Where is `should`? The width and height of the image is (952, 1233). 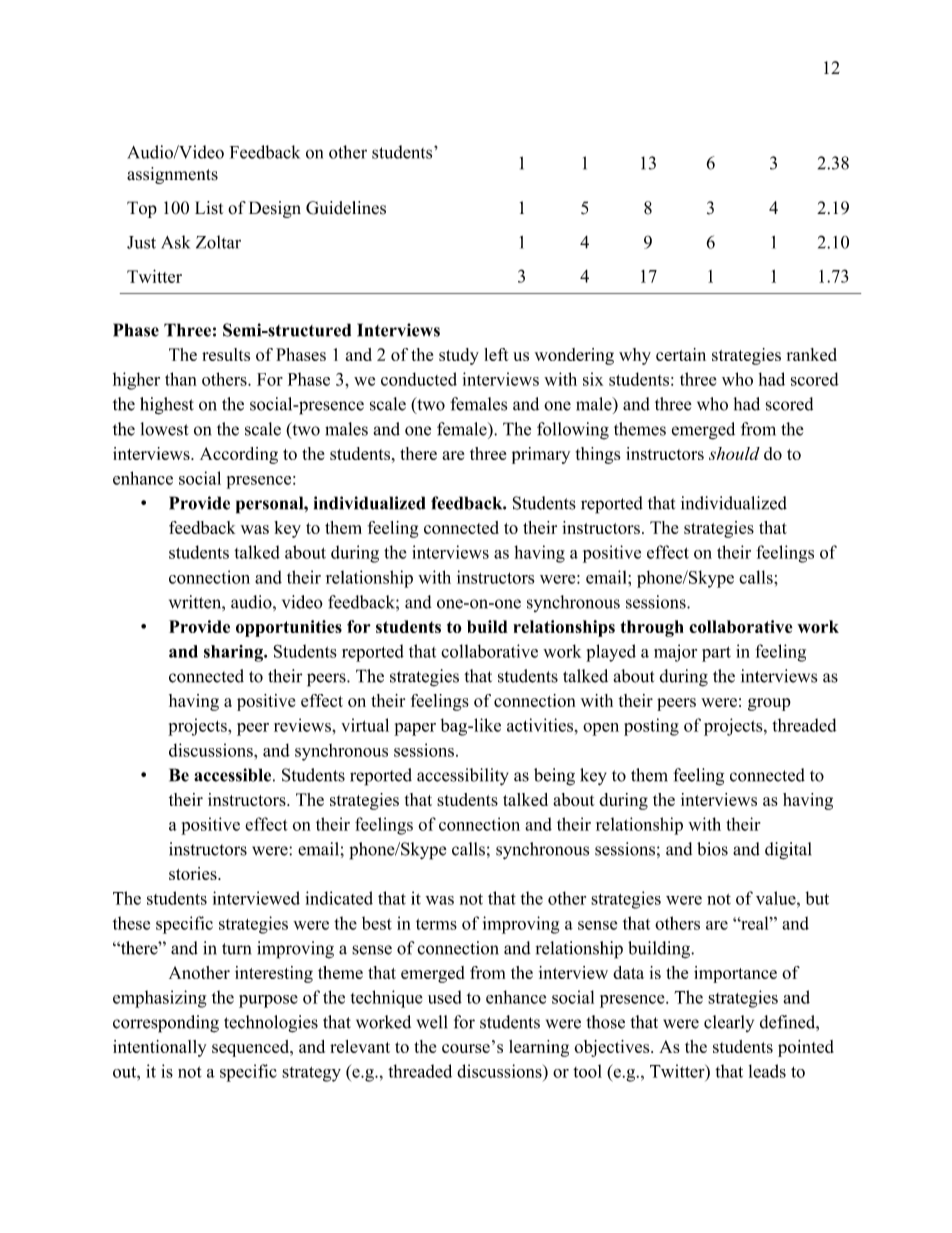
should is located at coordinates (734, 453).
